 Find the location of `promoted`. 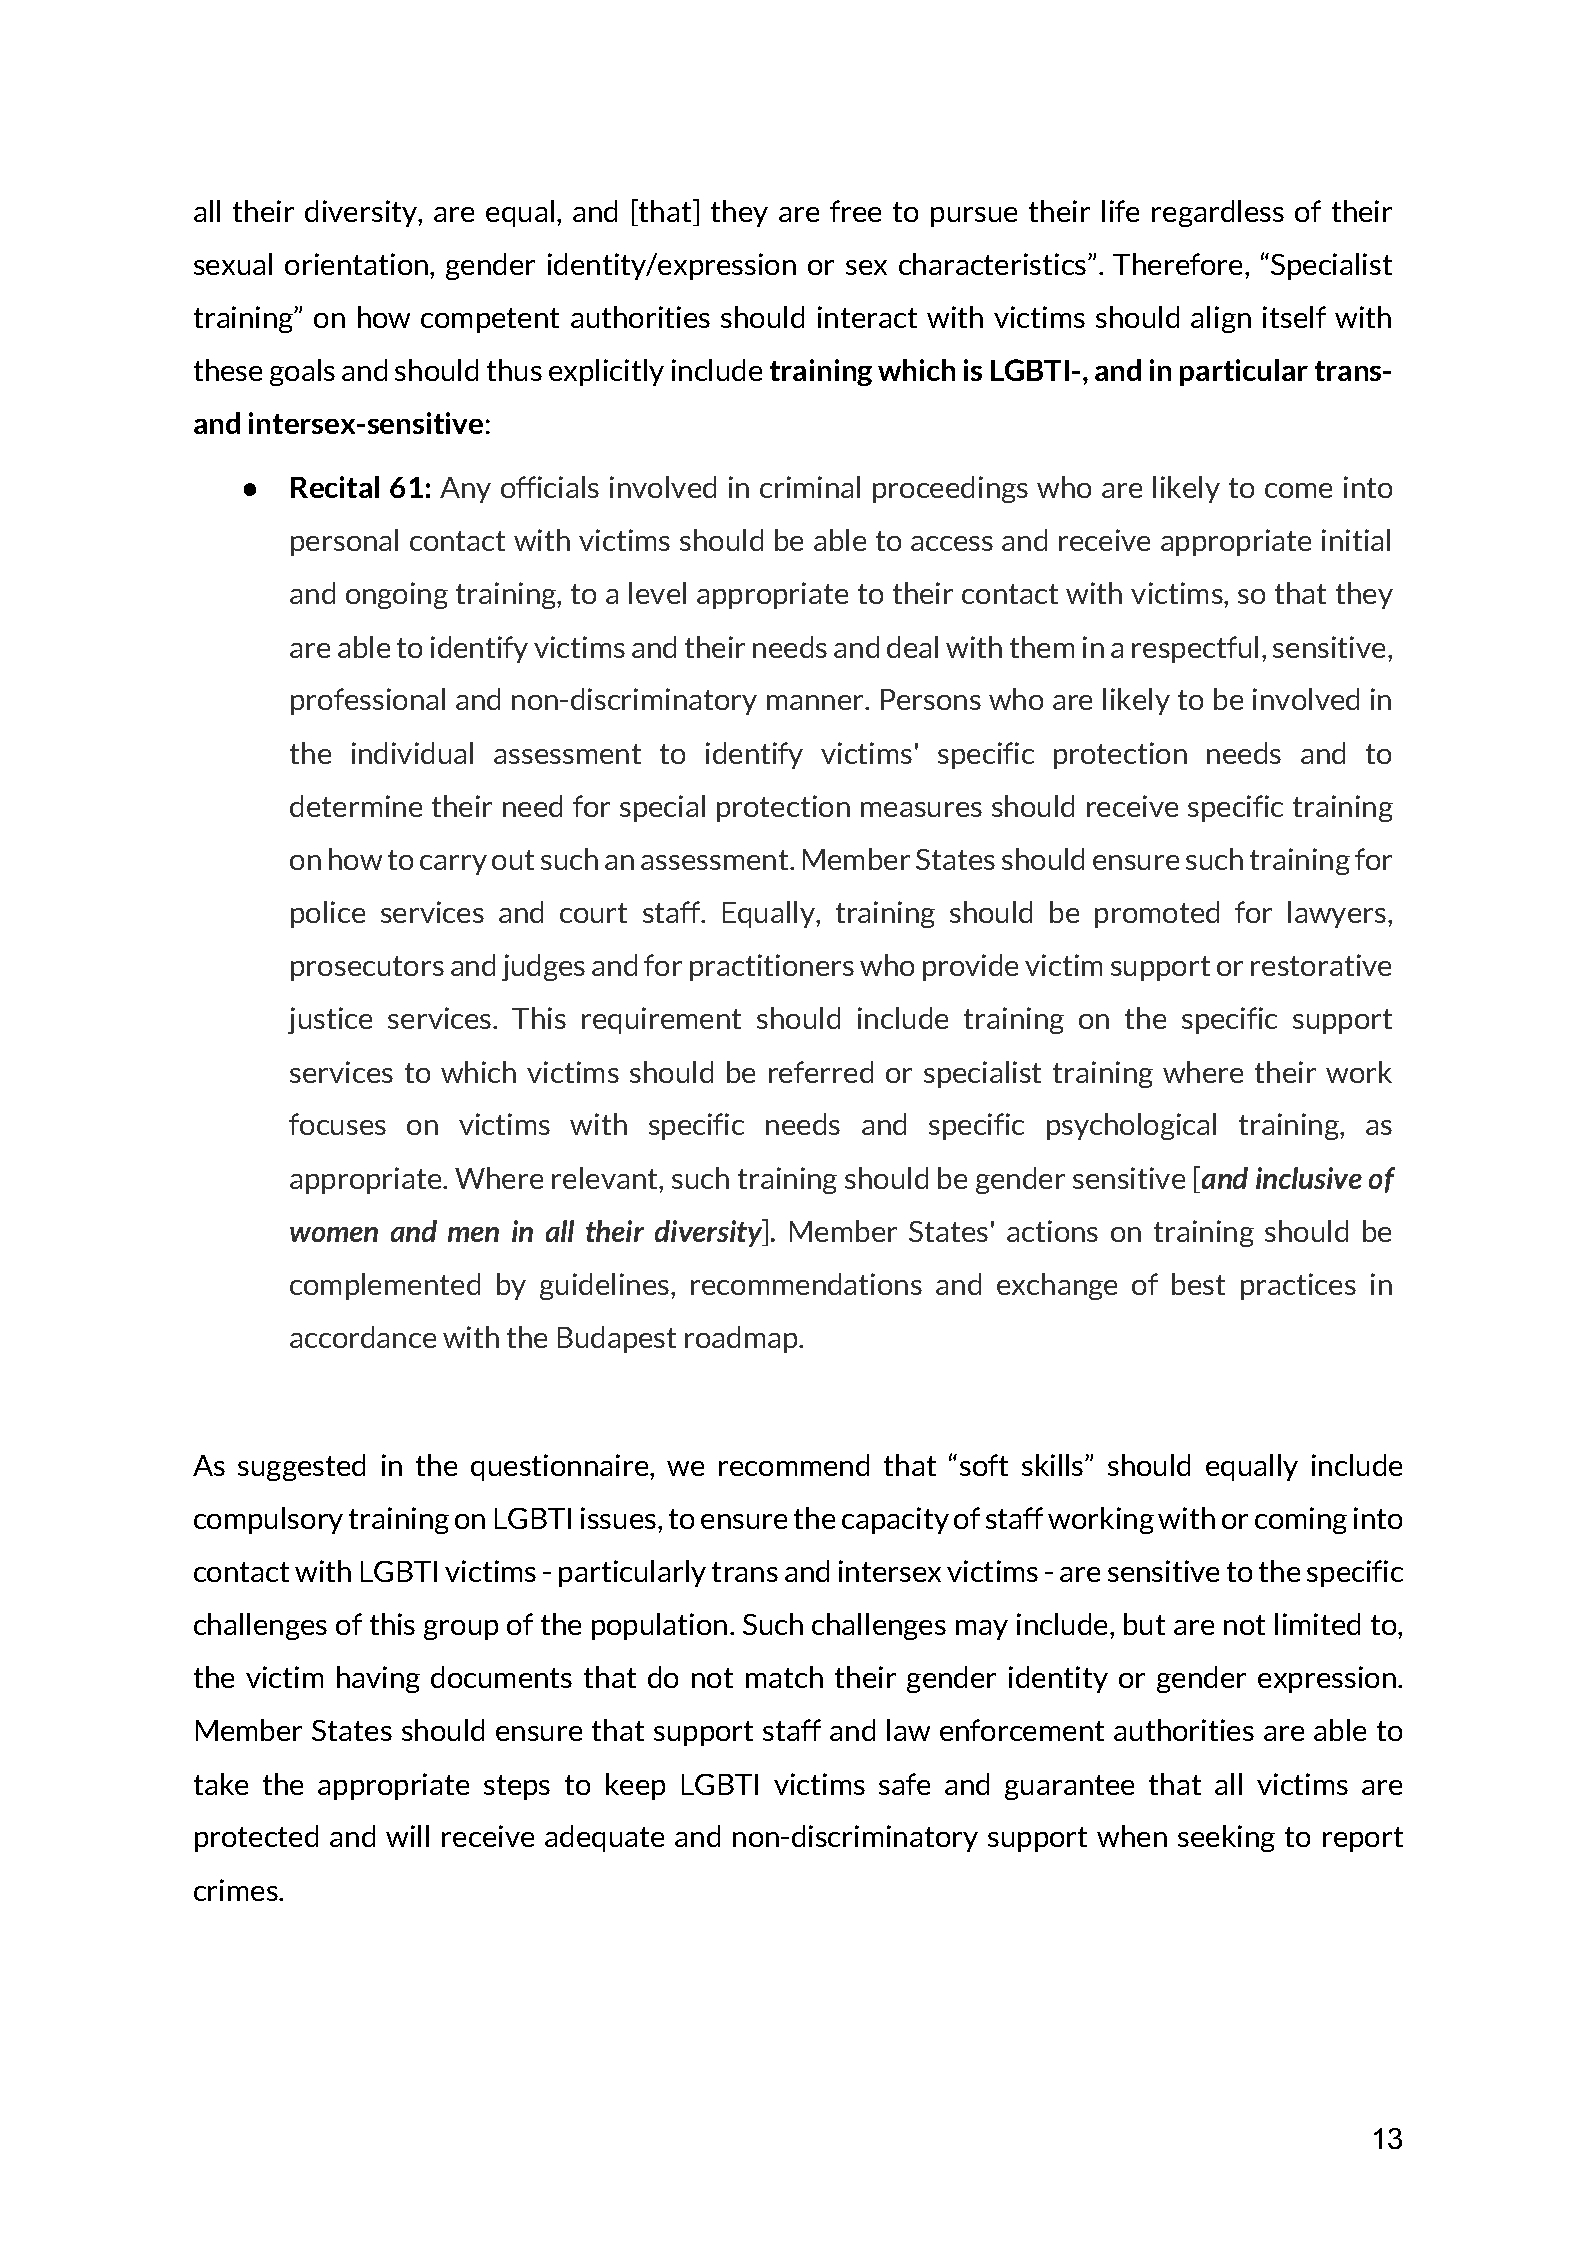

promoted is located at coordinates (1157, 914).
